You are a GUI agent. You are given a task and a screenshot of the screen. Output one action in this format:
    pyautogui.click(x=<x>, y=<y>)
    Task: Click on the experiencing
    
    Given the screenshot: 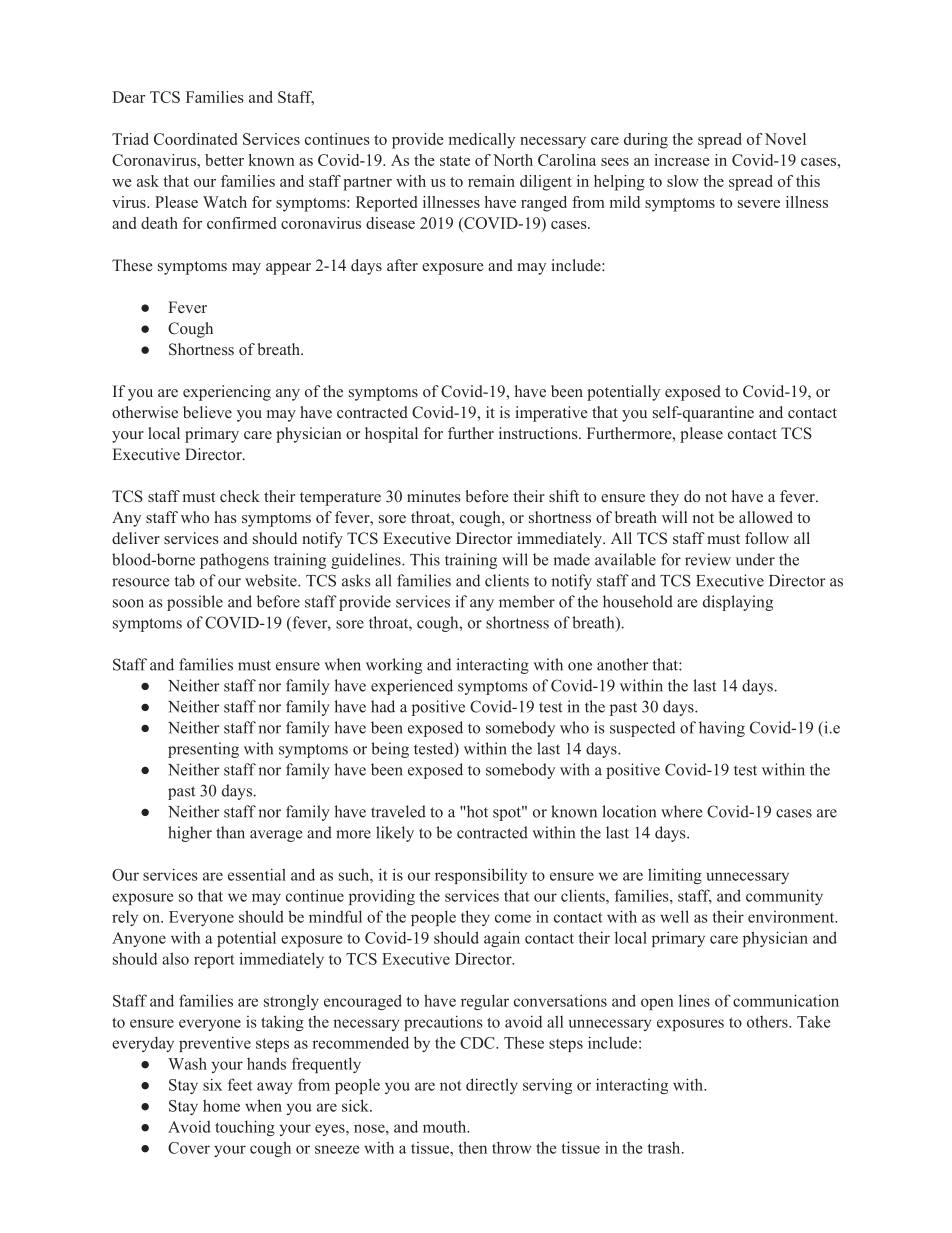 What is the action you would take?
    pyautogui.click(x=227, y=393)
